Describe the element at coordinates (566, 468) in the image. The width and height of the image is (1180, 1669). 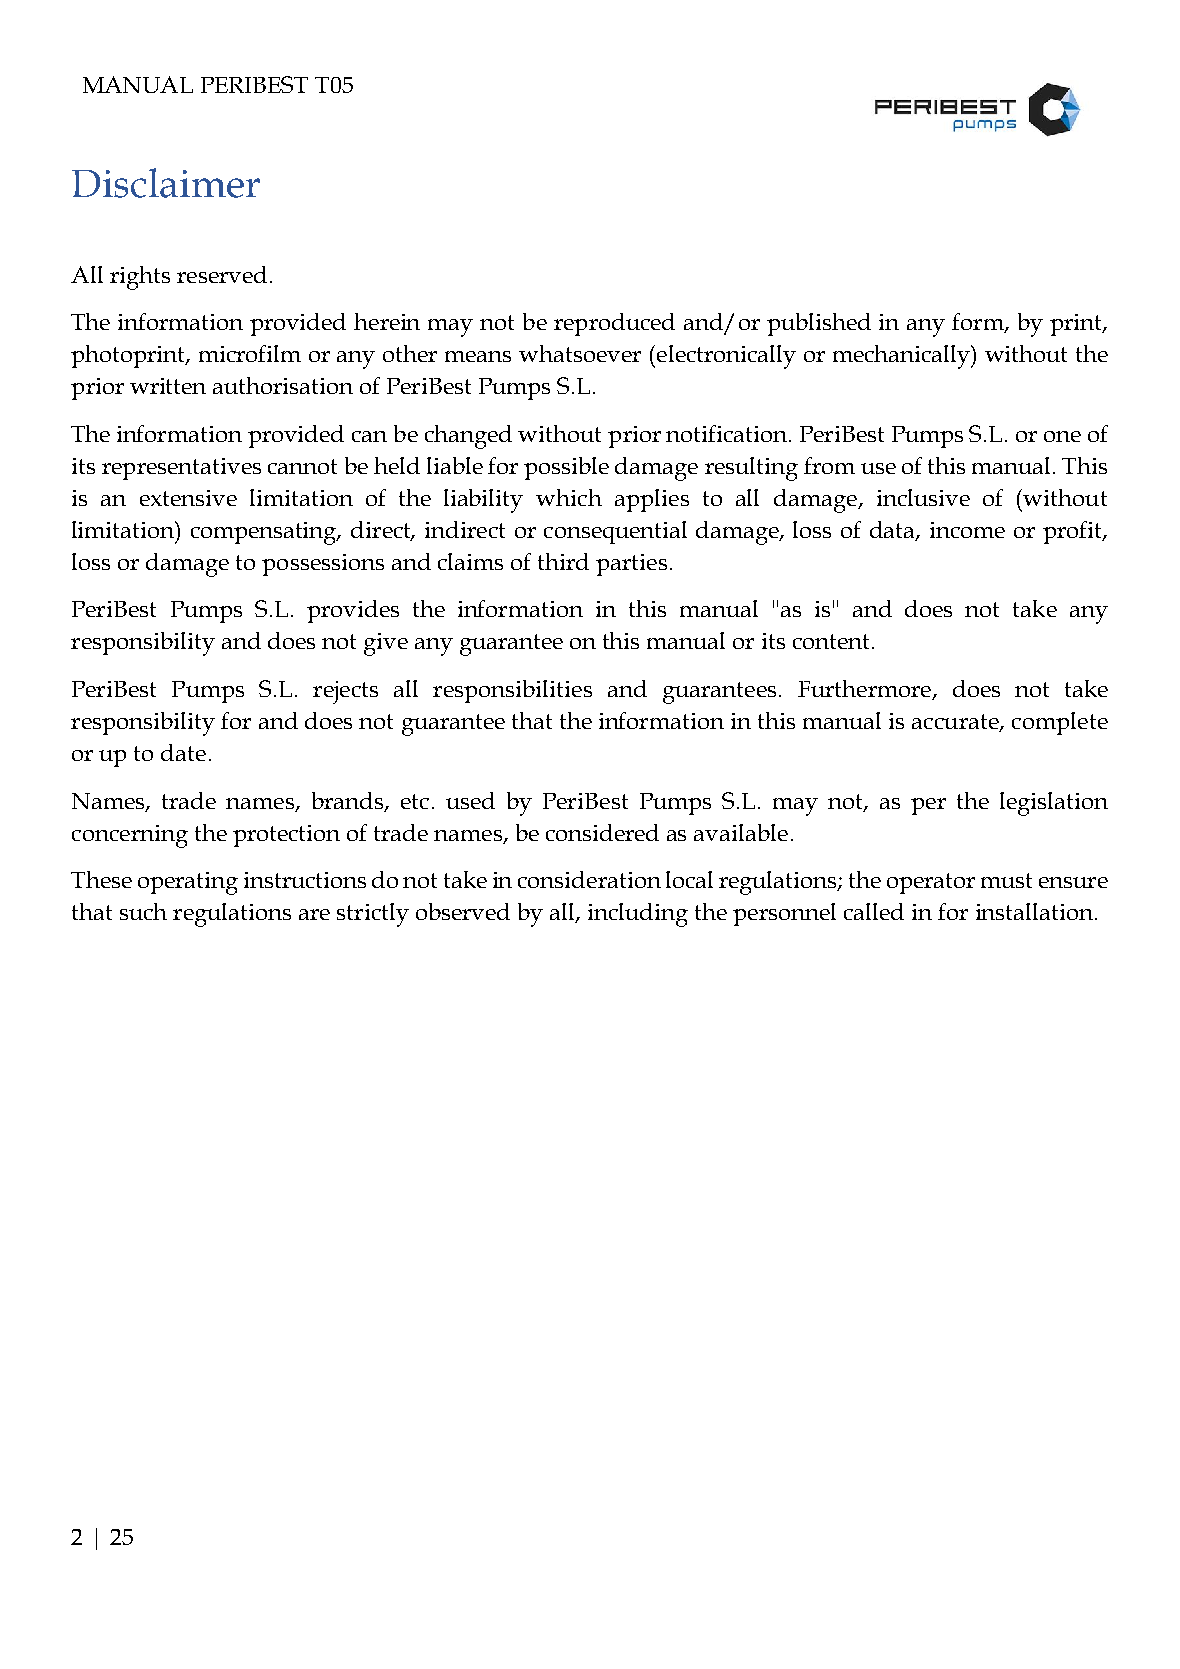
I see `possible` at that location.
